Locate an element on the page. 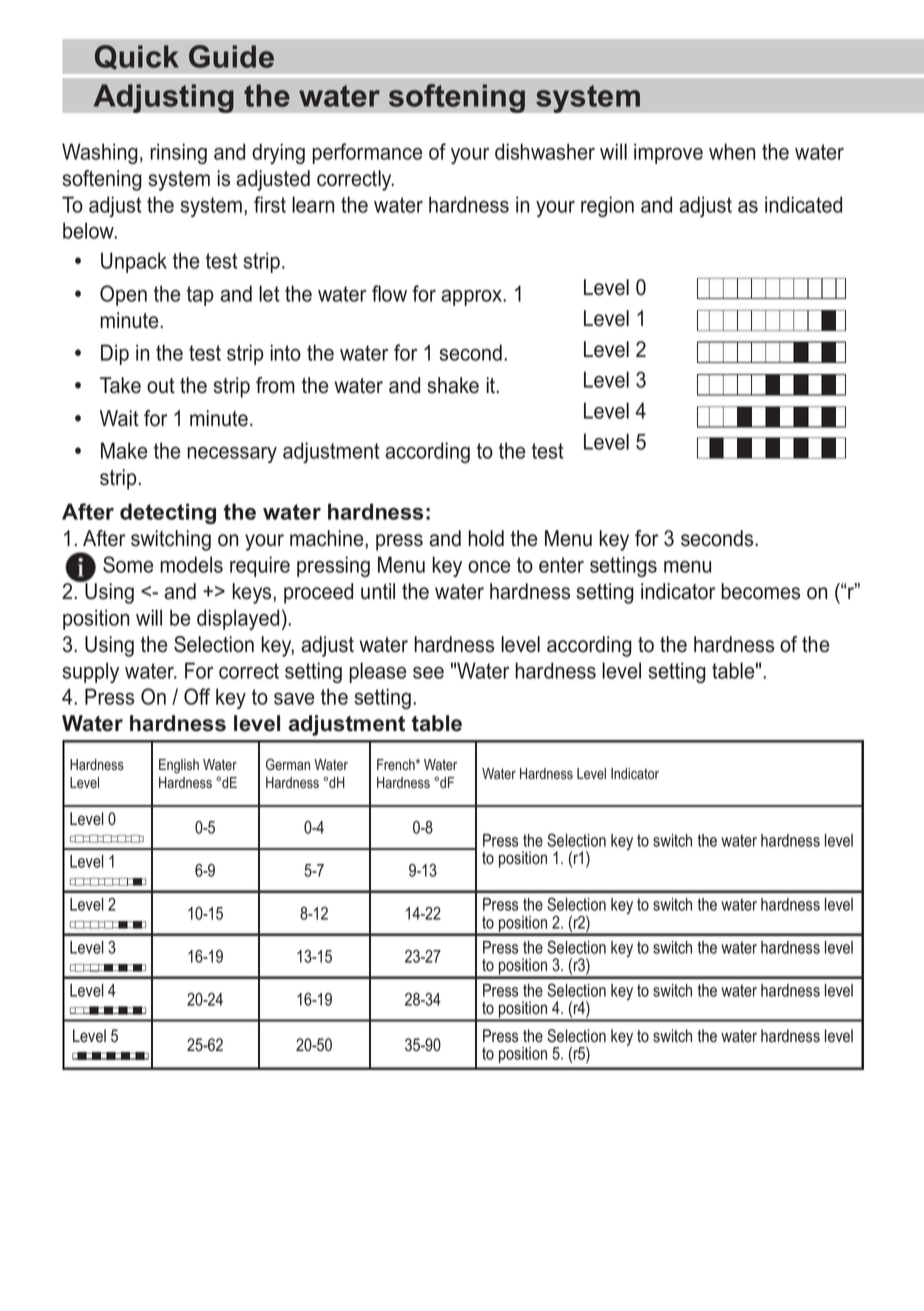  hold is located at coordinates (486, 538).
